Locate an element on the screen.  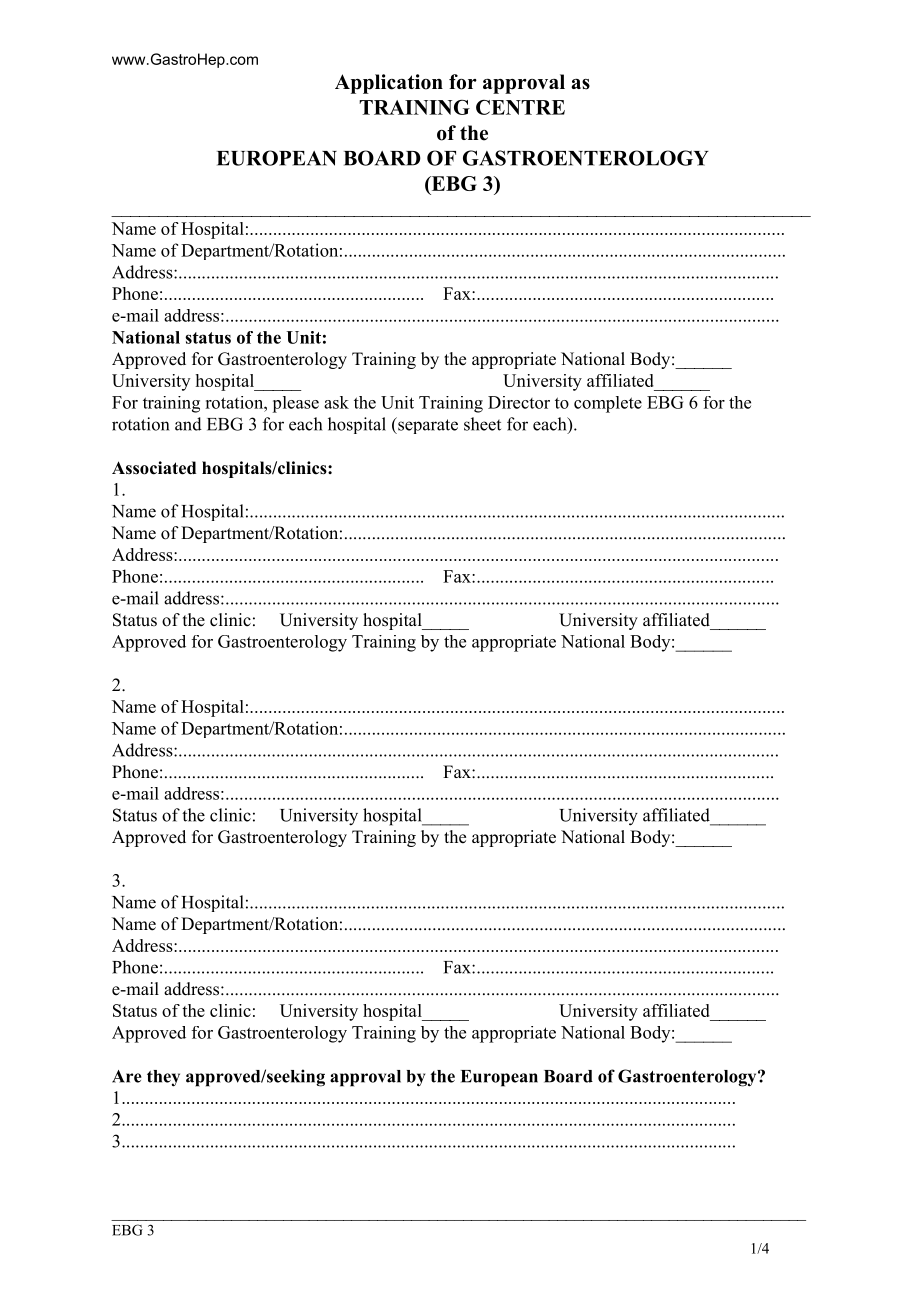
complete is located at coordinates (608, 404).
